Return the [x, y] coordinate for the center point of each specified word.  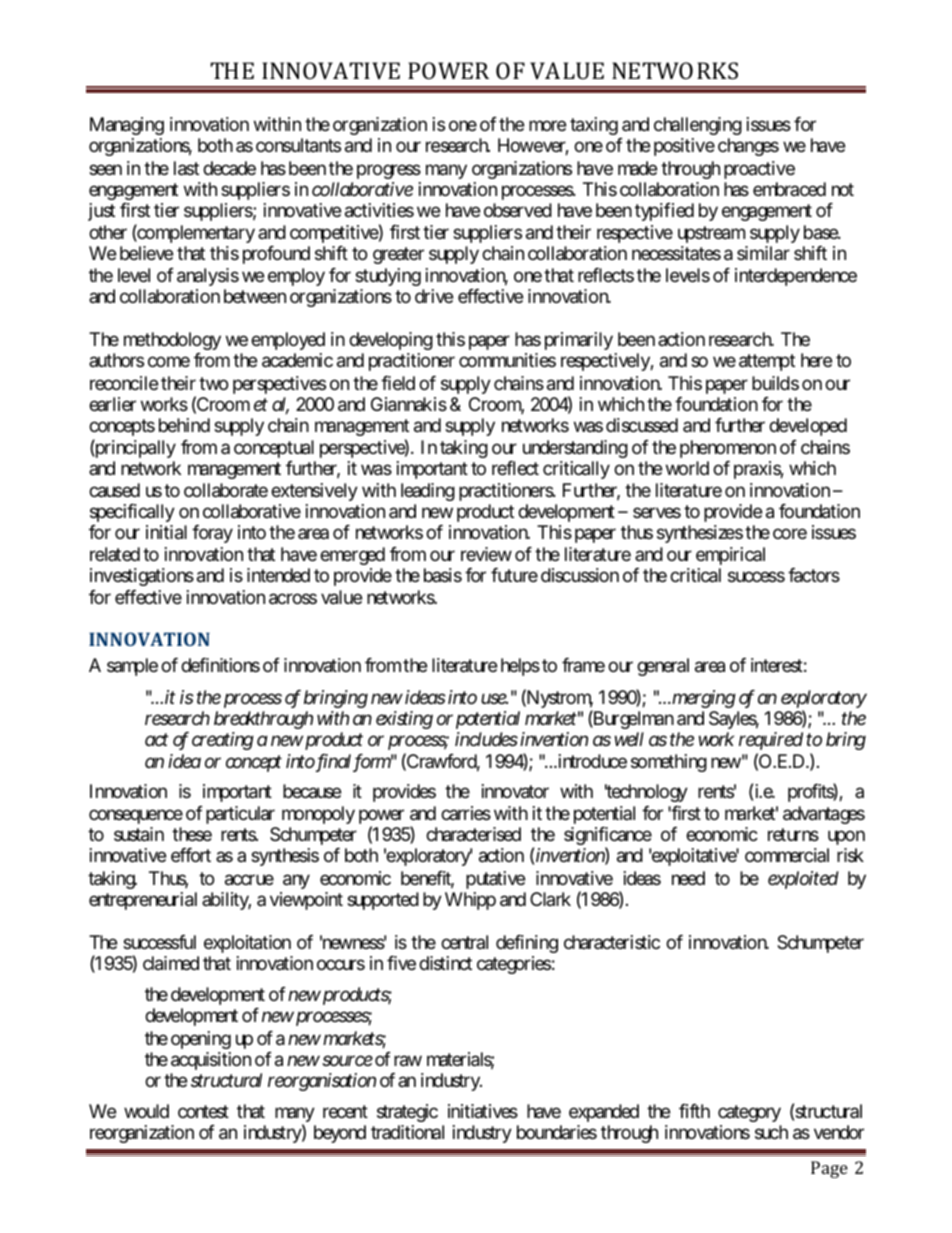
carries [466, 813]
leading [428, 492]
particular [240, 815]
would [146, 1111]
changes [748, 147]
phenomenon [728, 449]
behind [184, 425]
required [771, 741]
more [547, 126]
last [186, 168]
